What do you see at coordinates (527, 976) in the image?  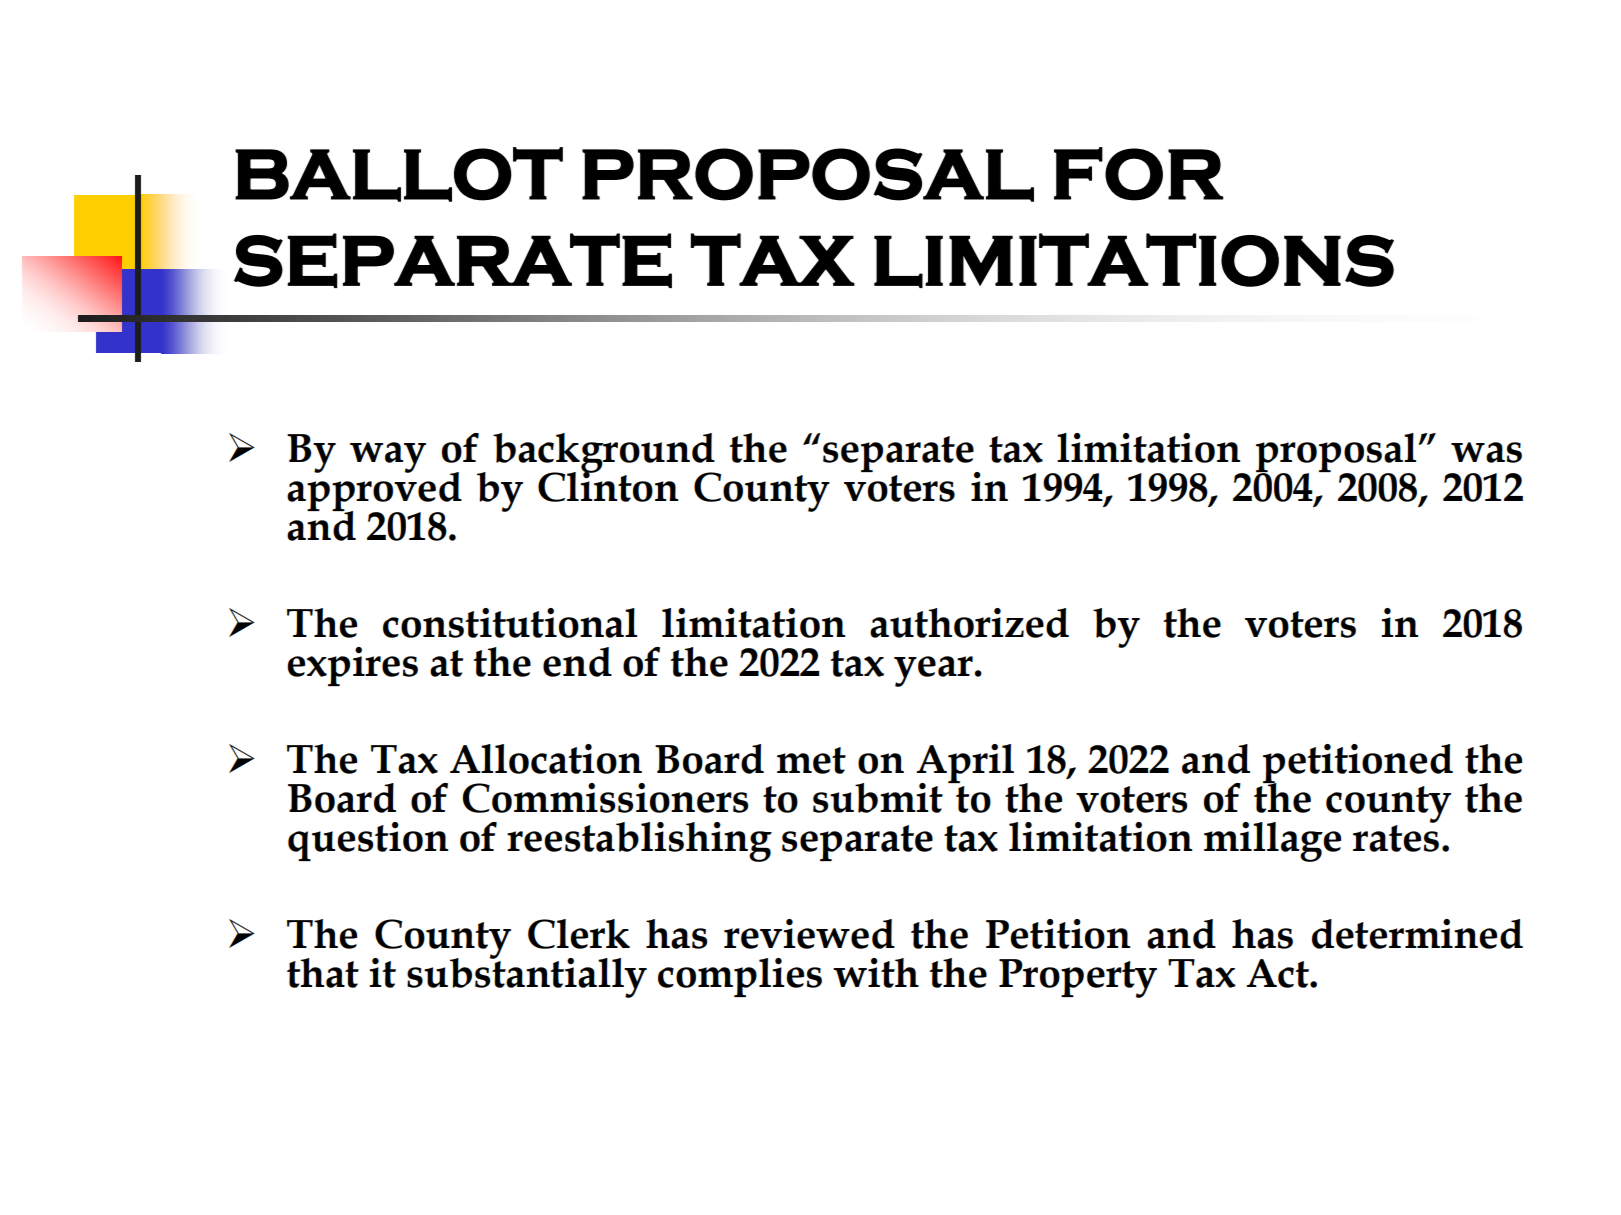 I see `substantially` at bounding box center [527, 976].
